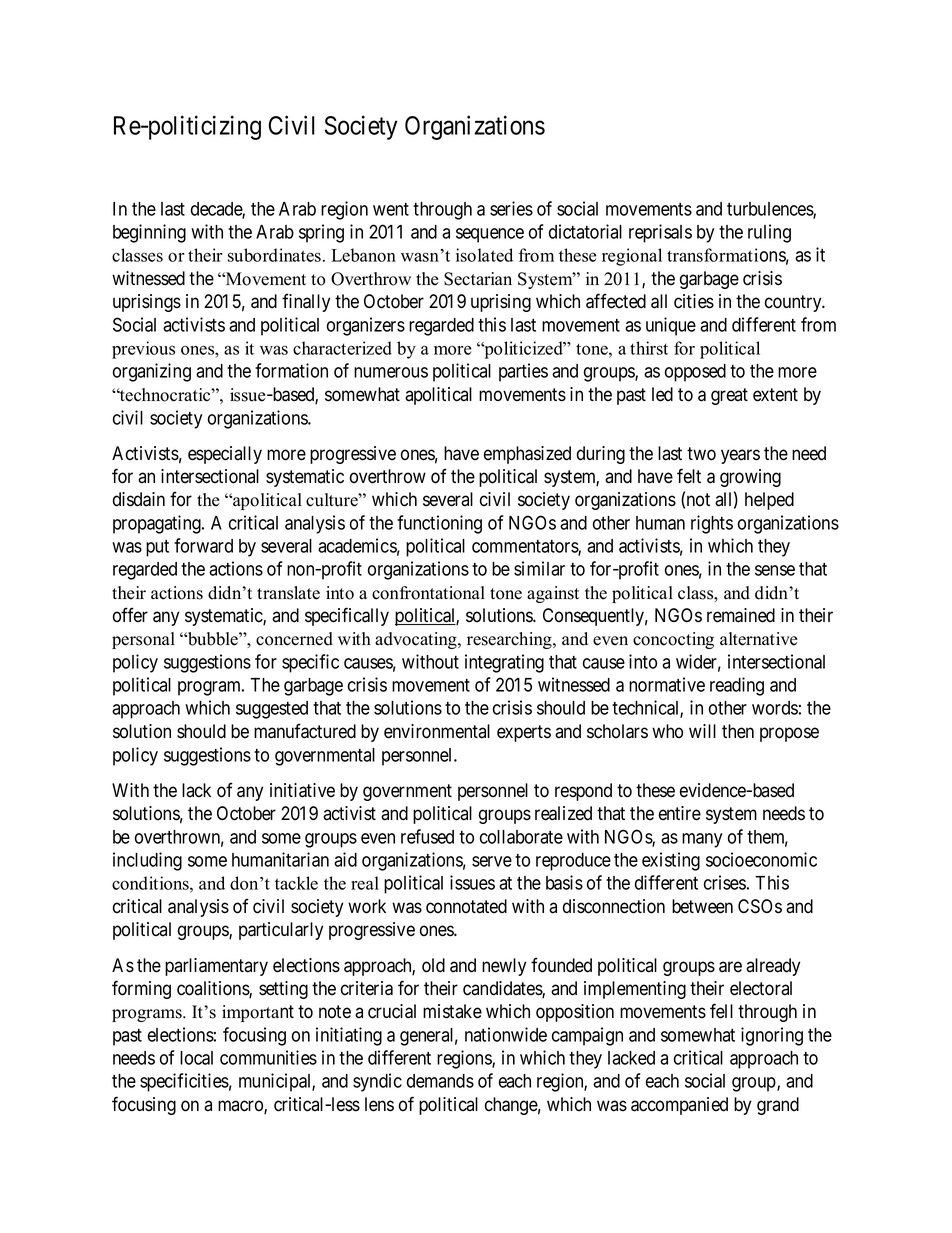  Describe the element at coordinates (490, 235) in the screenshot. I see `sequence` at that location.
